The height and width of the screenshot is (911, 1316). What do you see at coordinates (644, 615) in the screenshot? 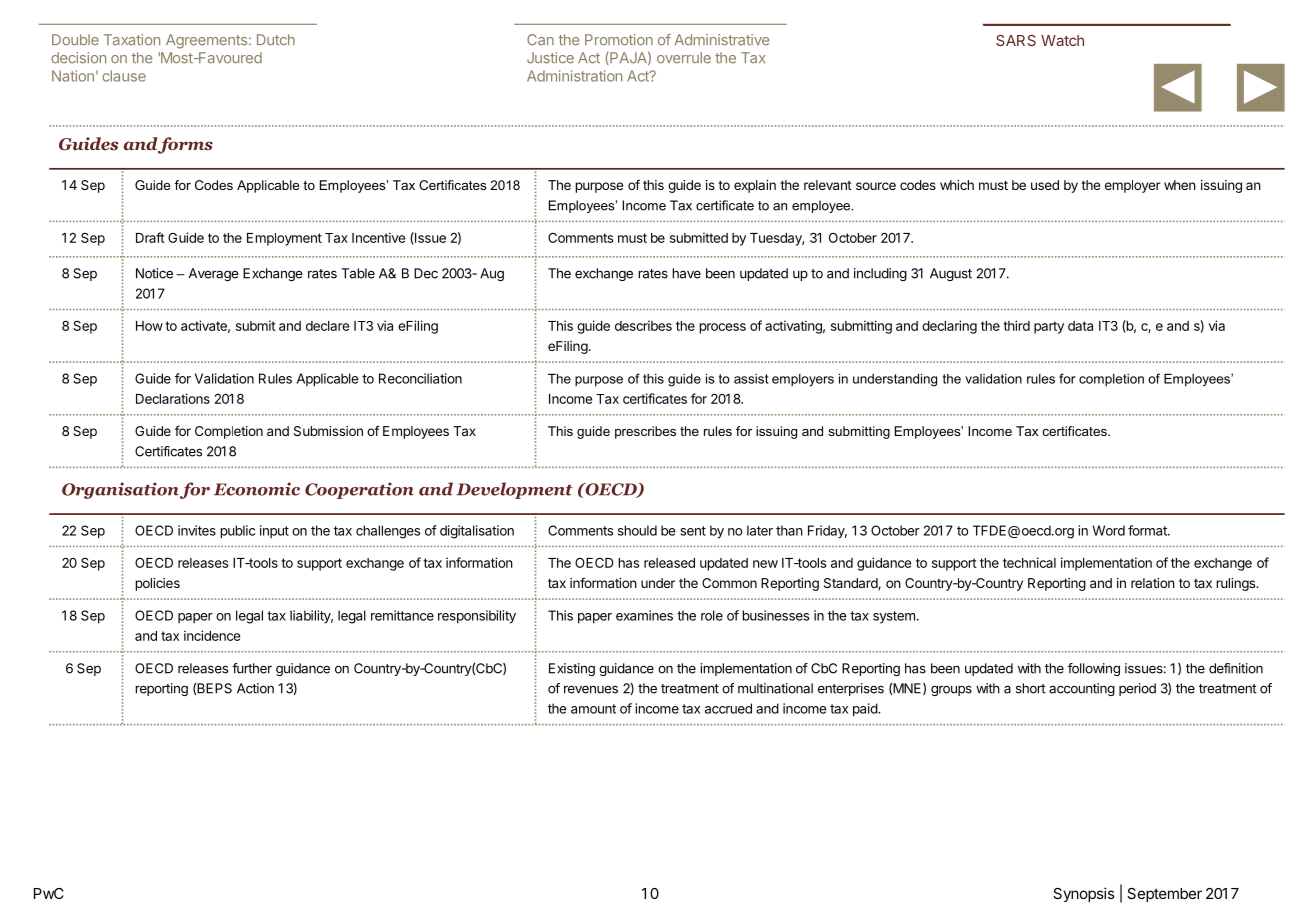
I see `examines` at bounding box center [644, 615].
